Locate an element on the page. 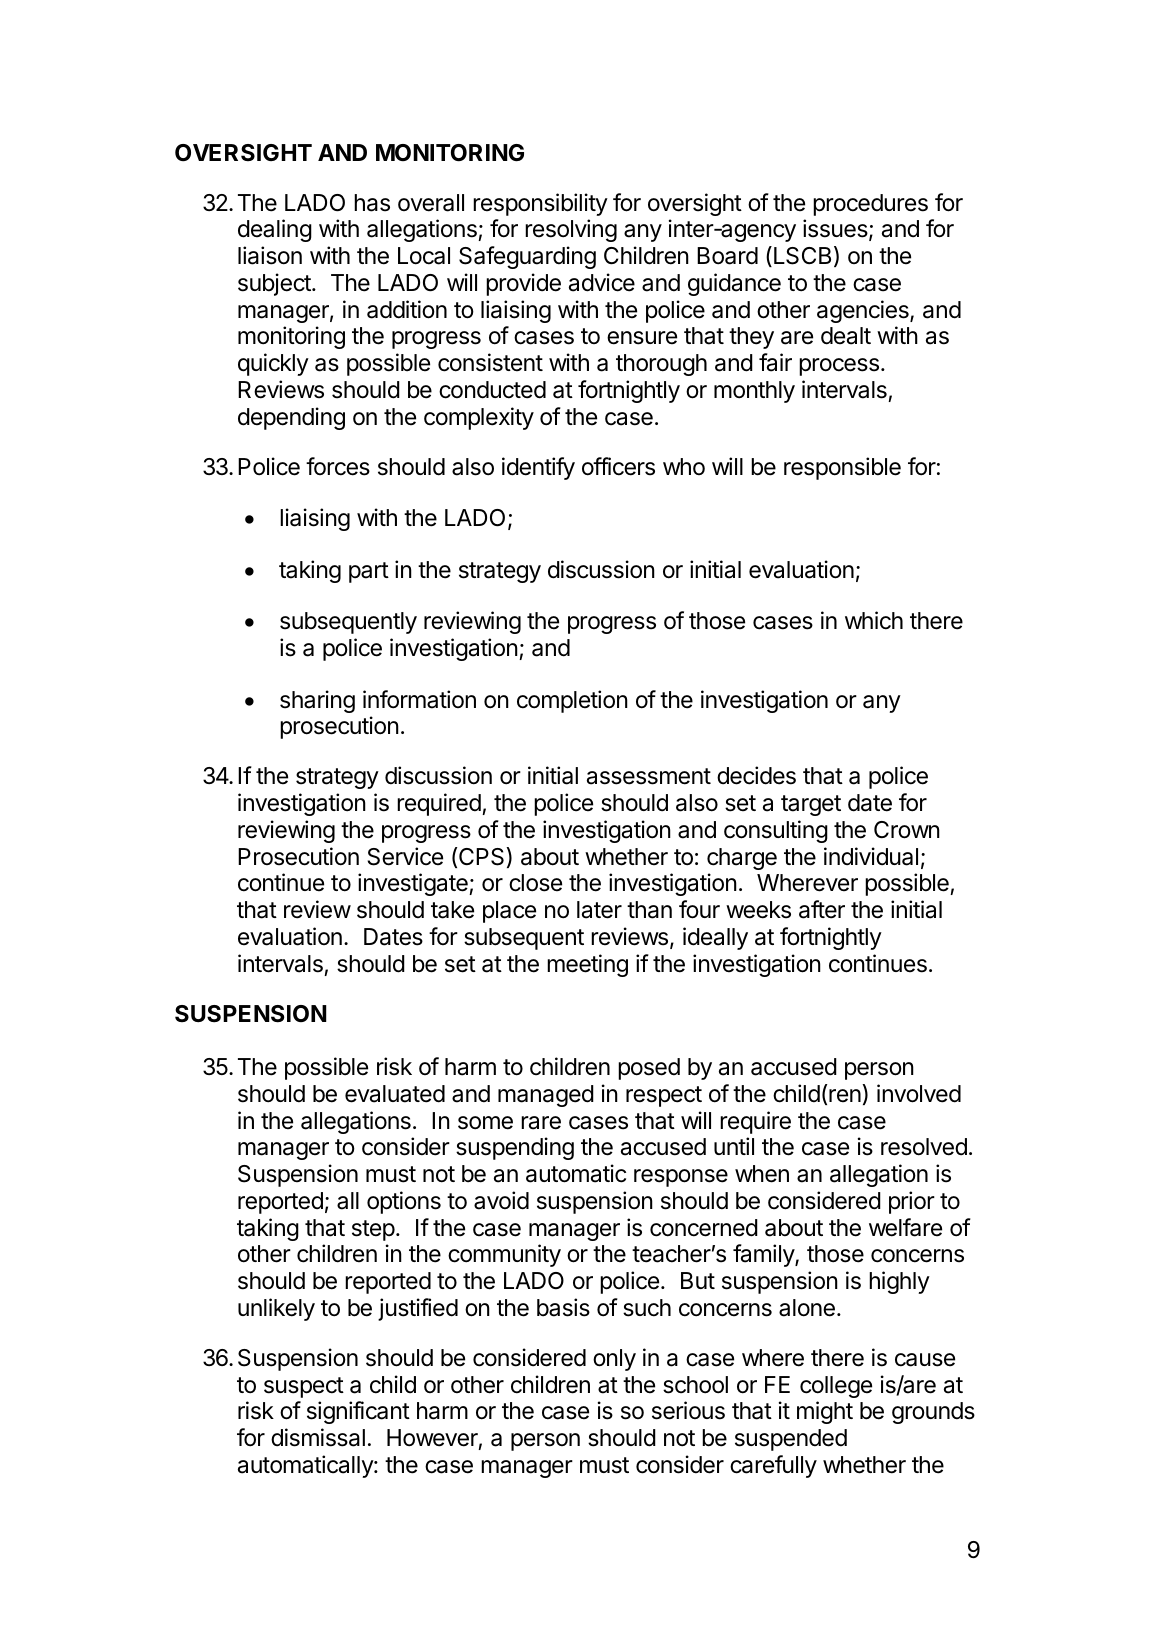 This document has width=1154, height=1632. completion is located at coordinates (572, 701).
